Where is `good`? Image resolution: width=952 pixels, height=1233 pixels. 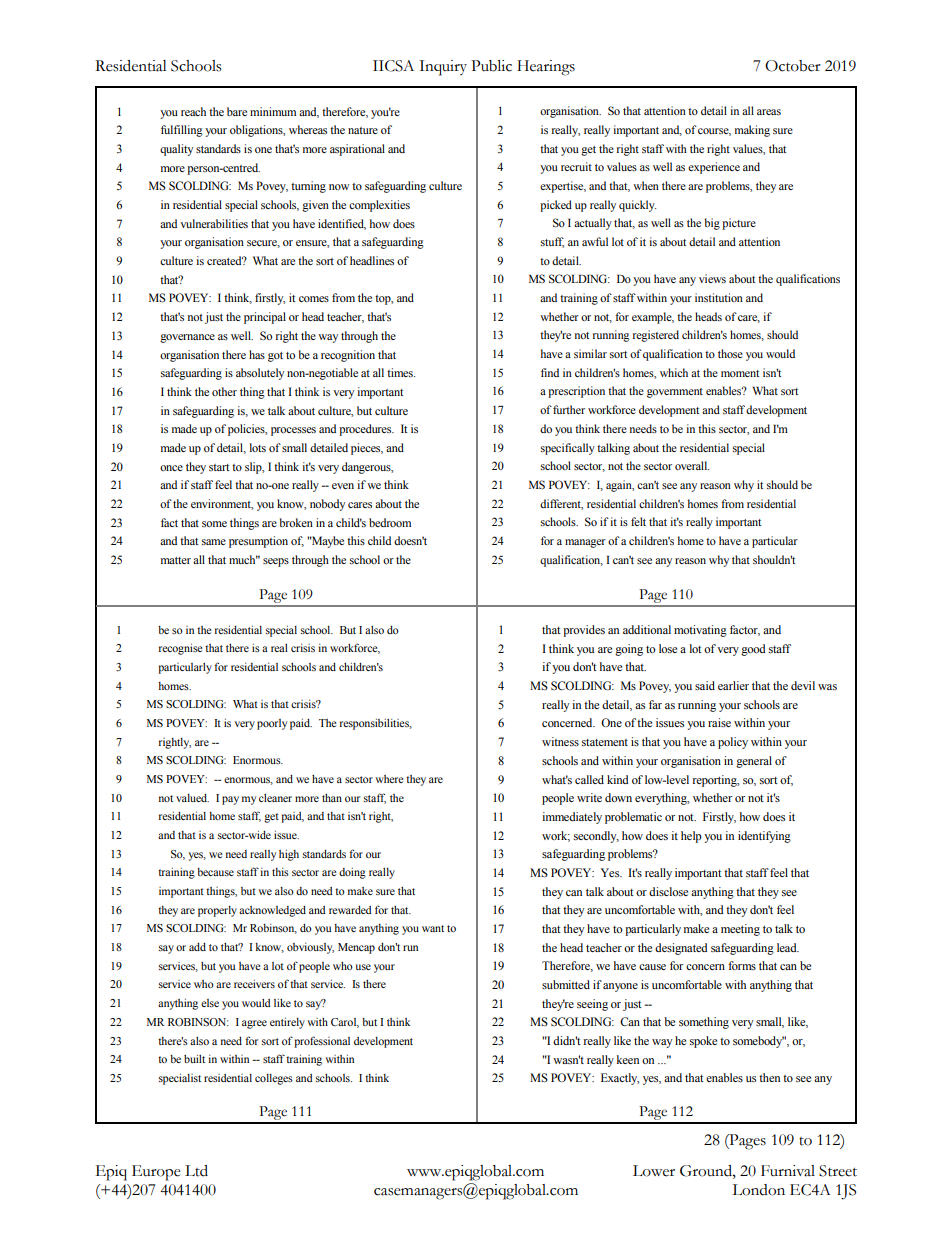 good is located at coordinates (753, 650).
